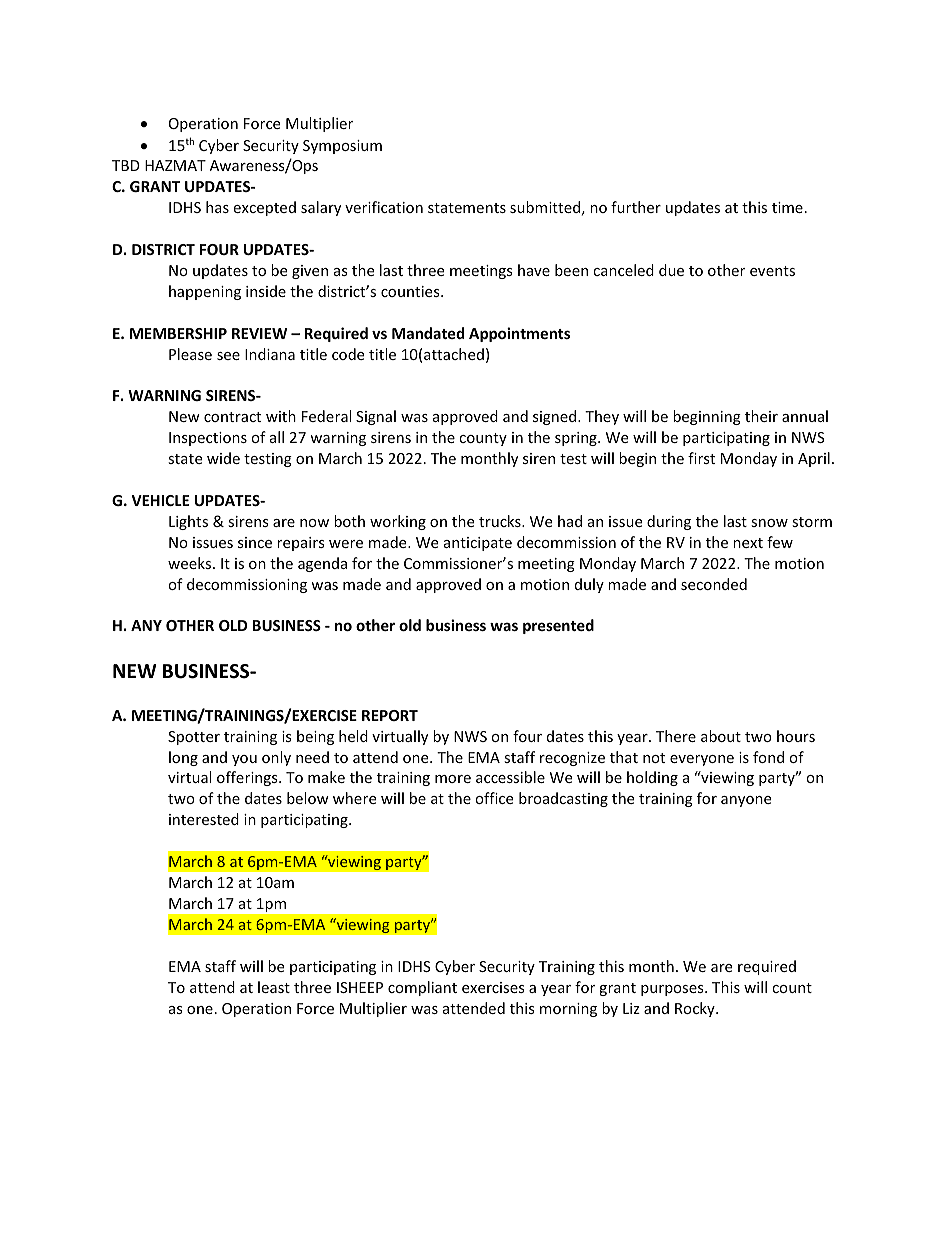  Describe the element at coordinates (428, 333) in the screenshot. I see `Mandated` at that location.
